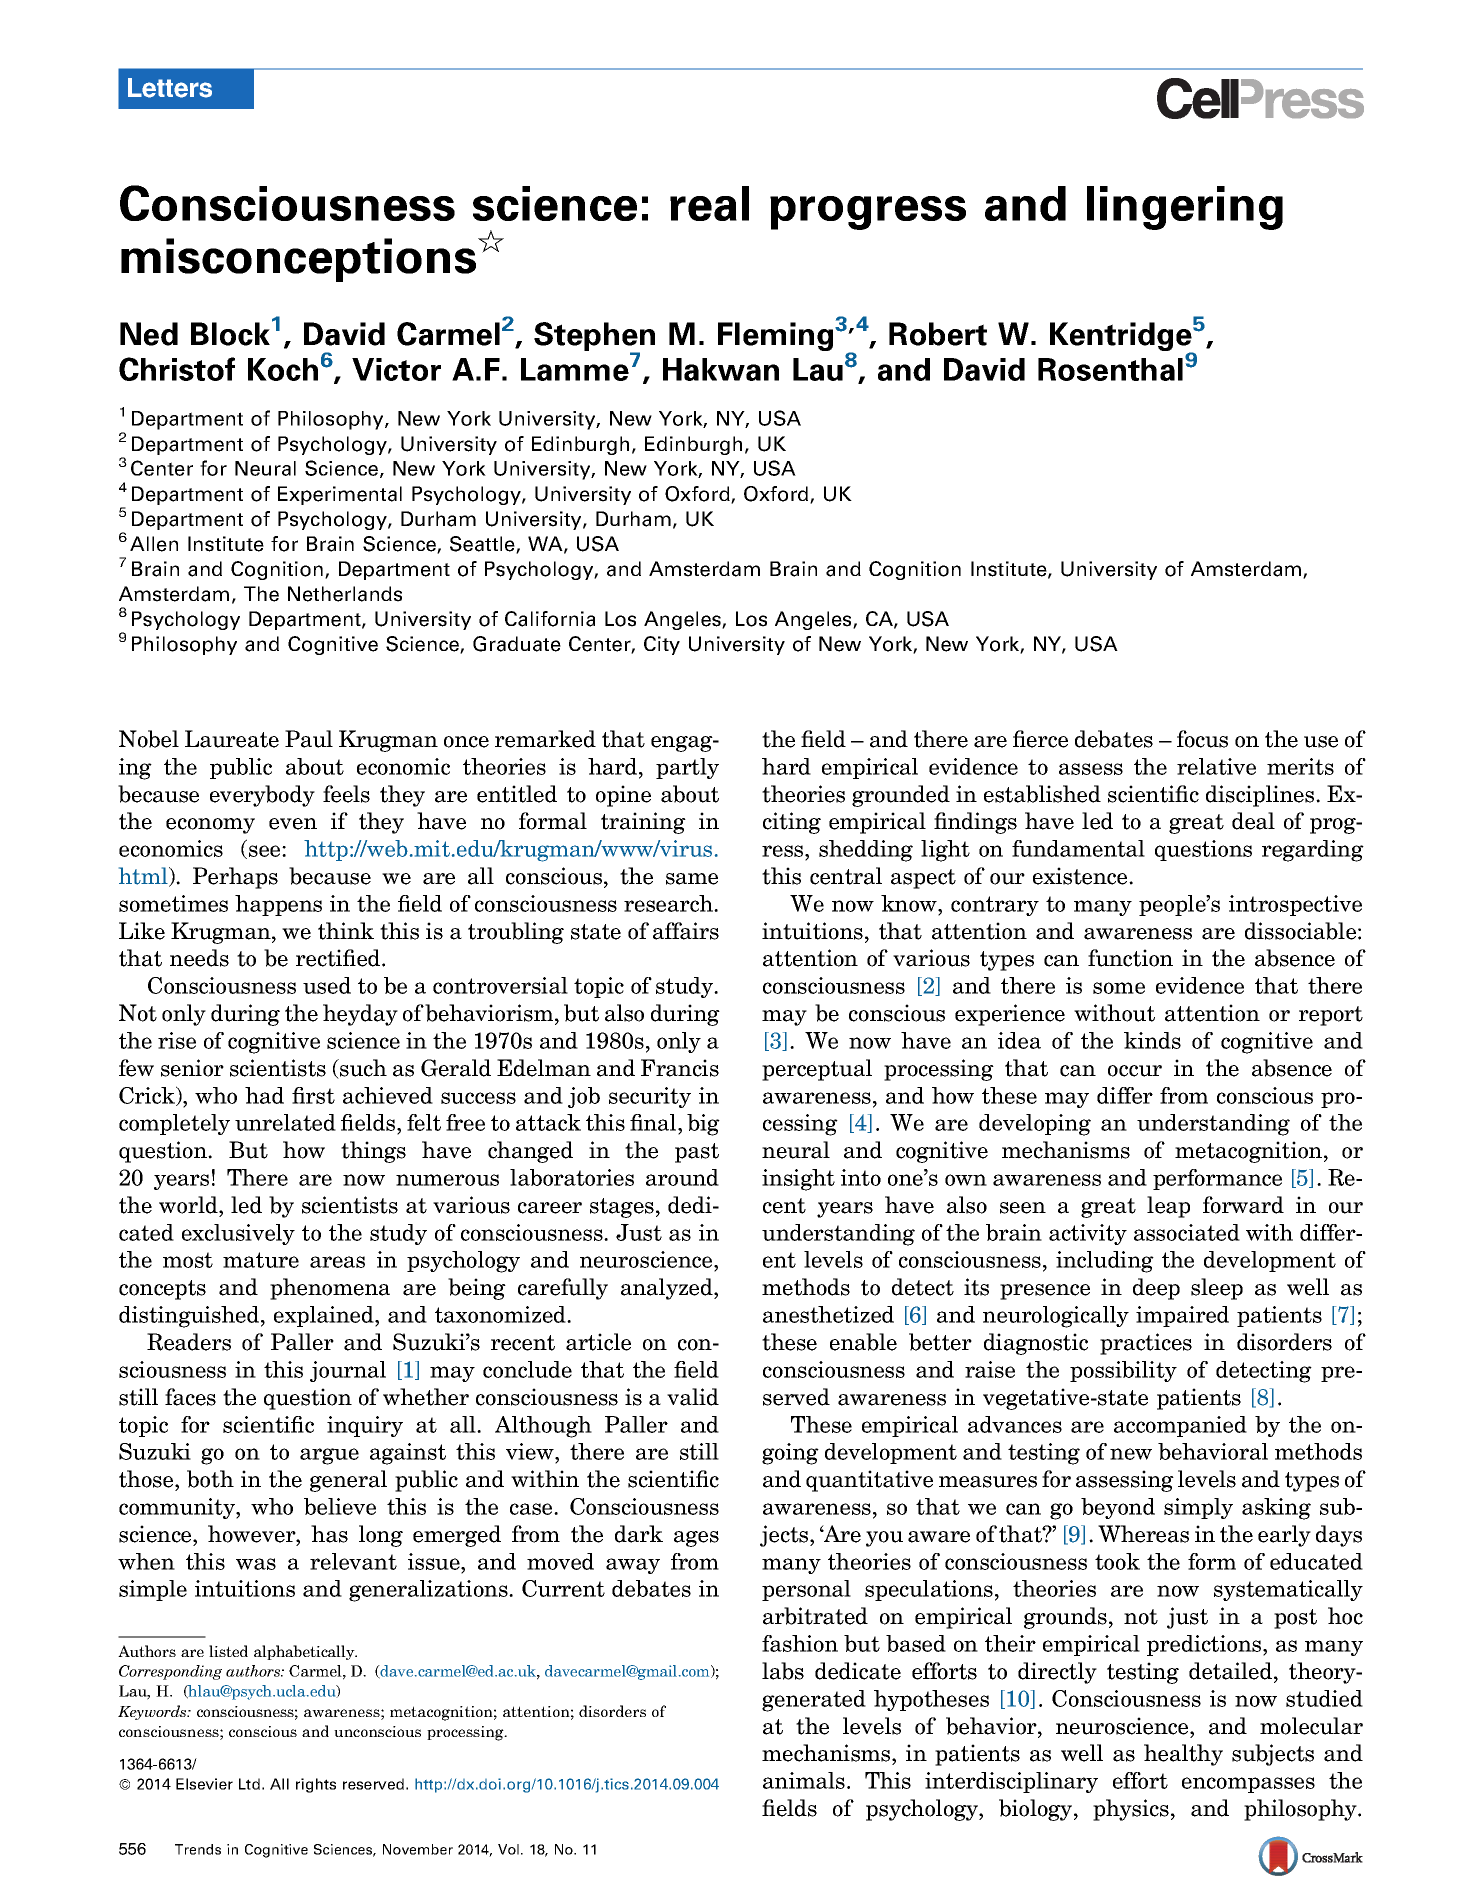 This image has height=1899, width=1465. Describe the element at coordinates (693, 1397) in the image. I see `valid` at that location.
